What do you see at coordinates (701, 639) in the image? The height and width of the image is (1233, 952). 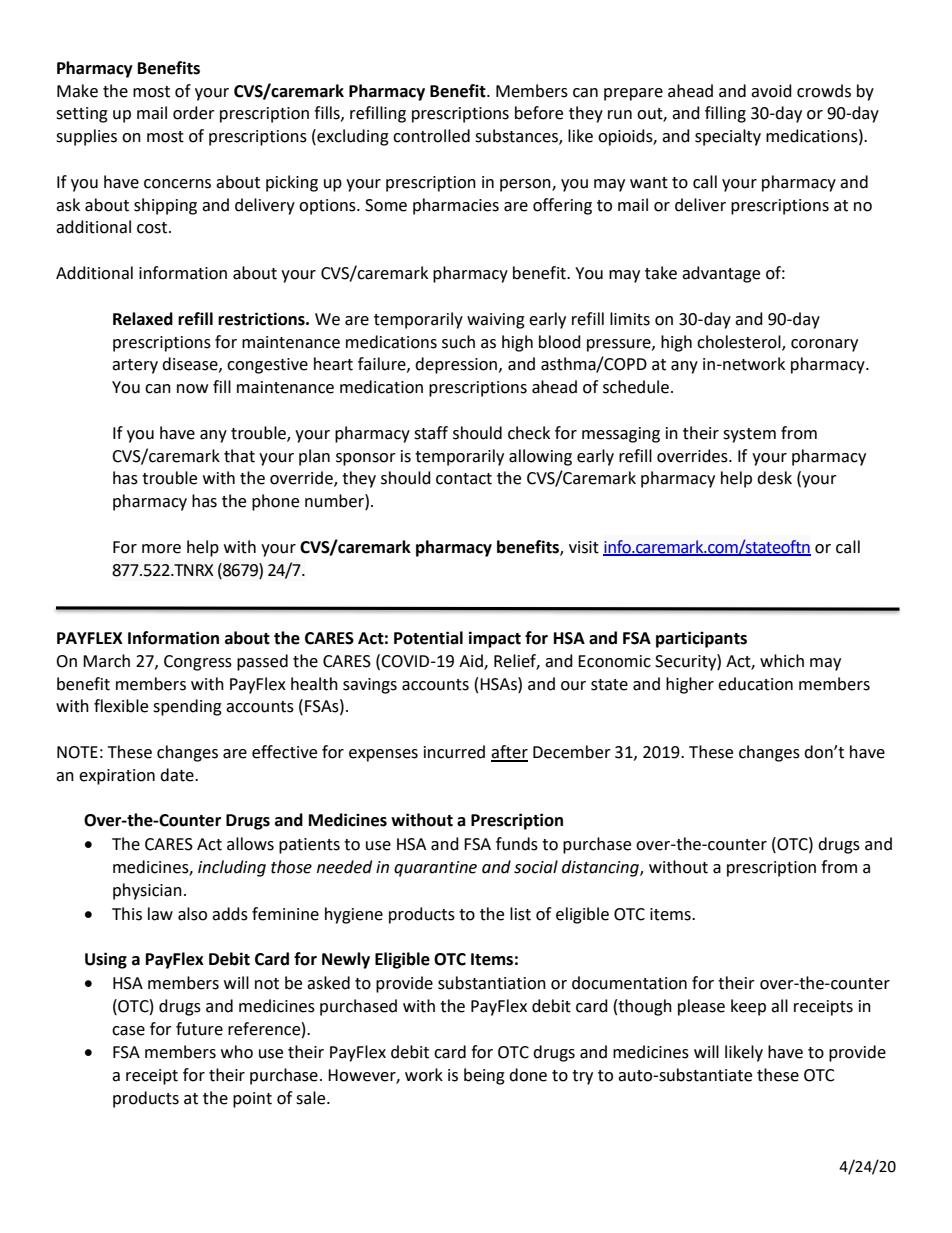 I see `participants` at bounding box center [701, 639].
